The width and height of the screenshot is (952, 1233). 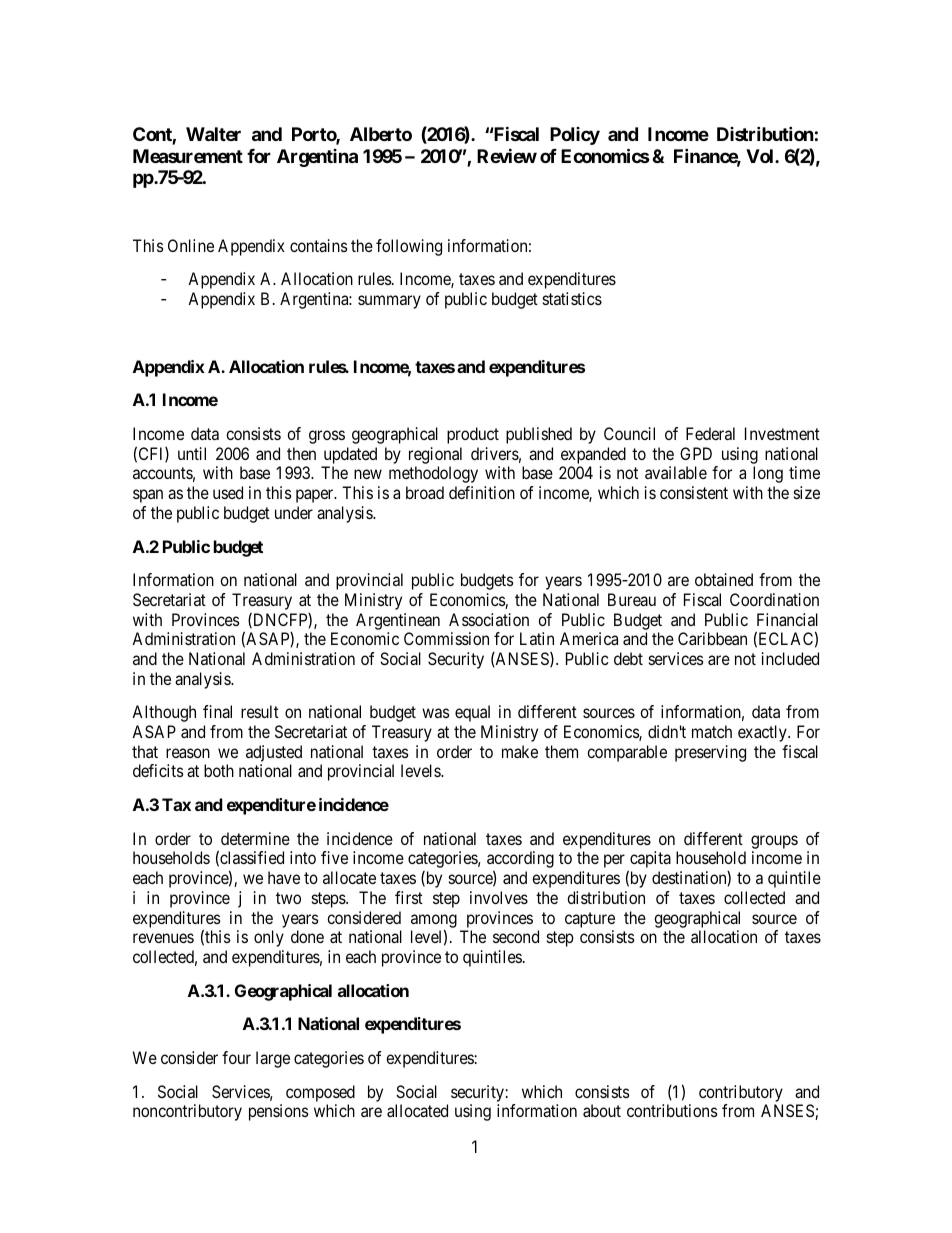 I want to click on groups, so click(x=774, y=842).
